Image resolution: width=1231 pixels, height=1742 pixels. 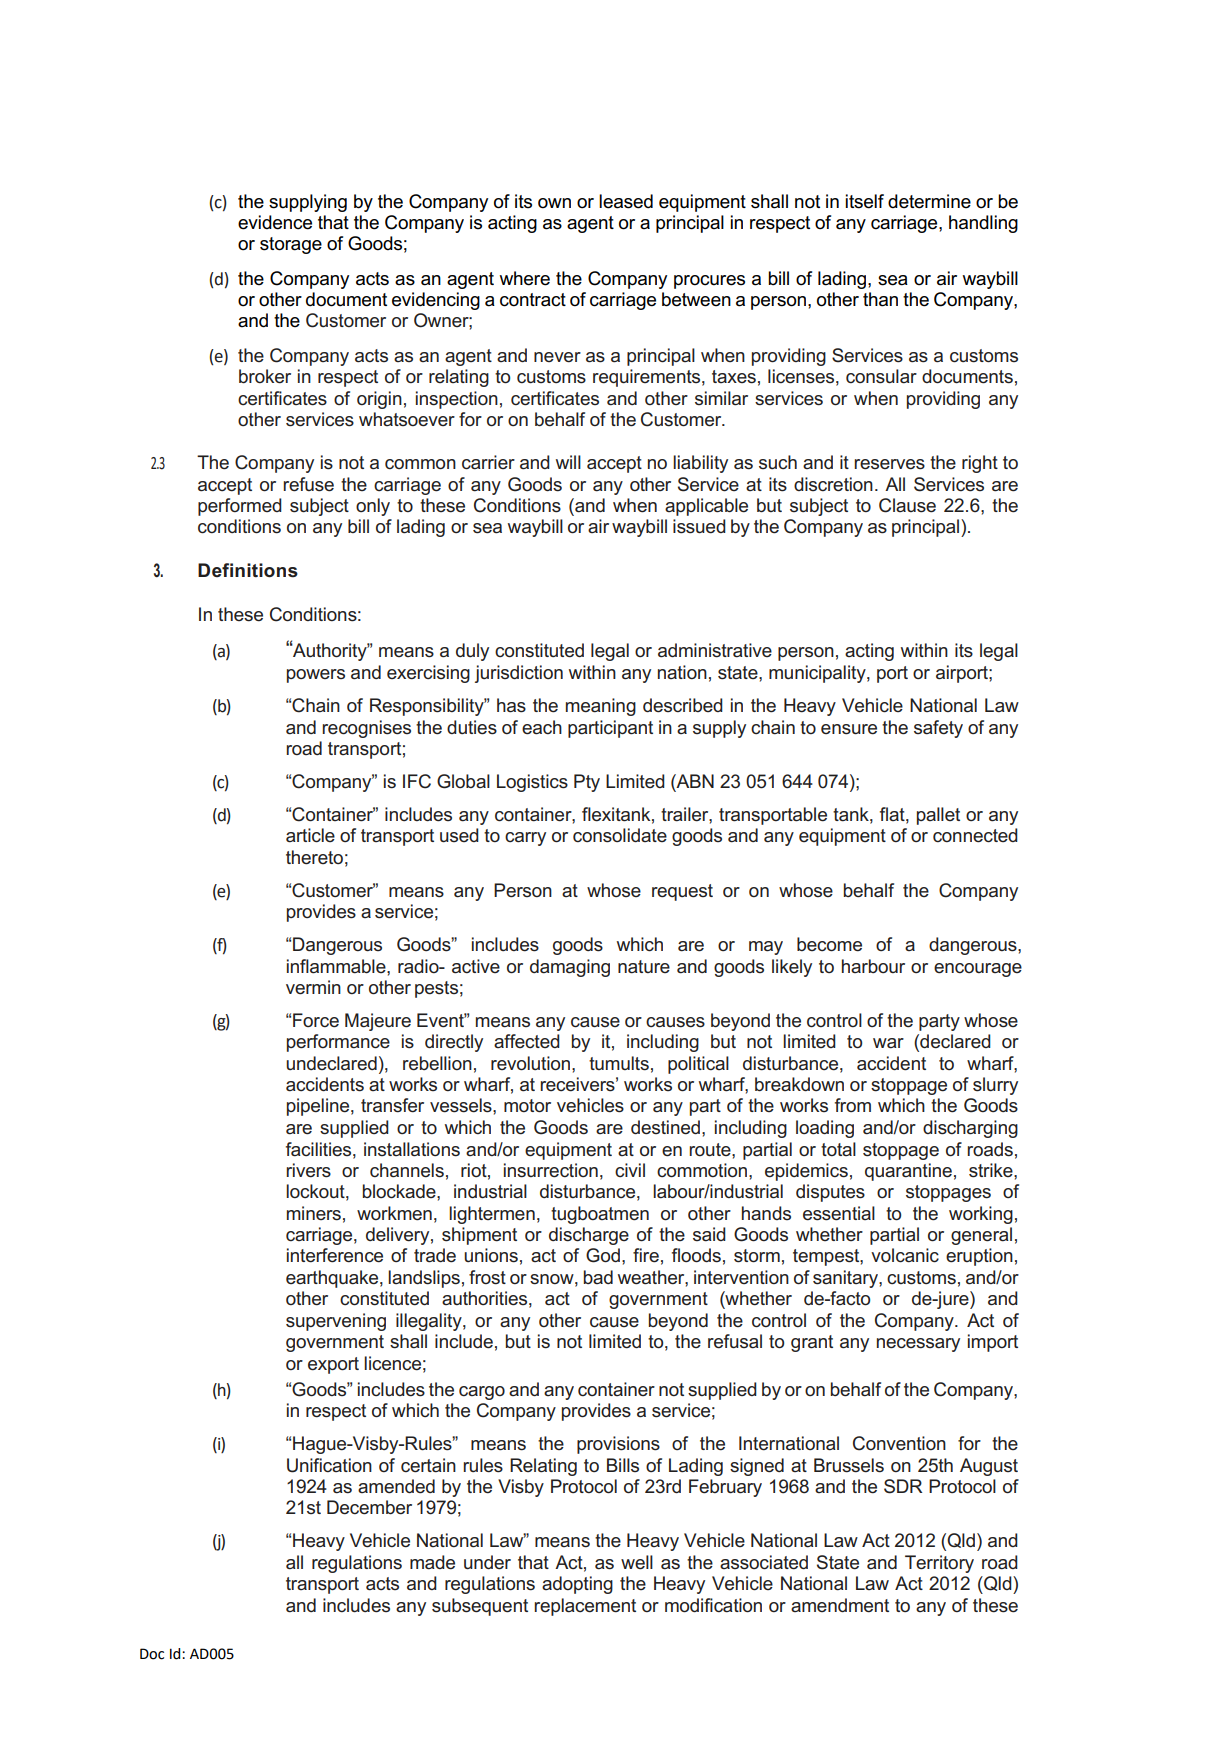 I want to click on storage, so click(x=291, y=245).
